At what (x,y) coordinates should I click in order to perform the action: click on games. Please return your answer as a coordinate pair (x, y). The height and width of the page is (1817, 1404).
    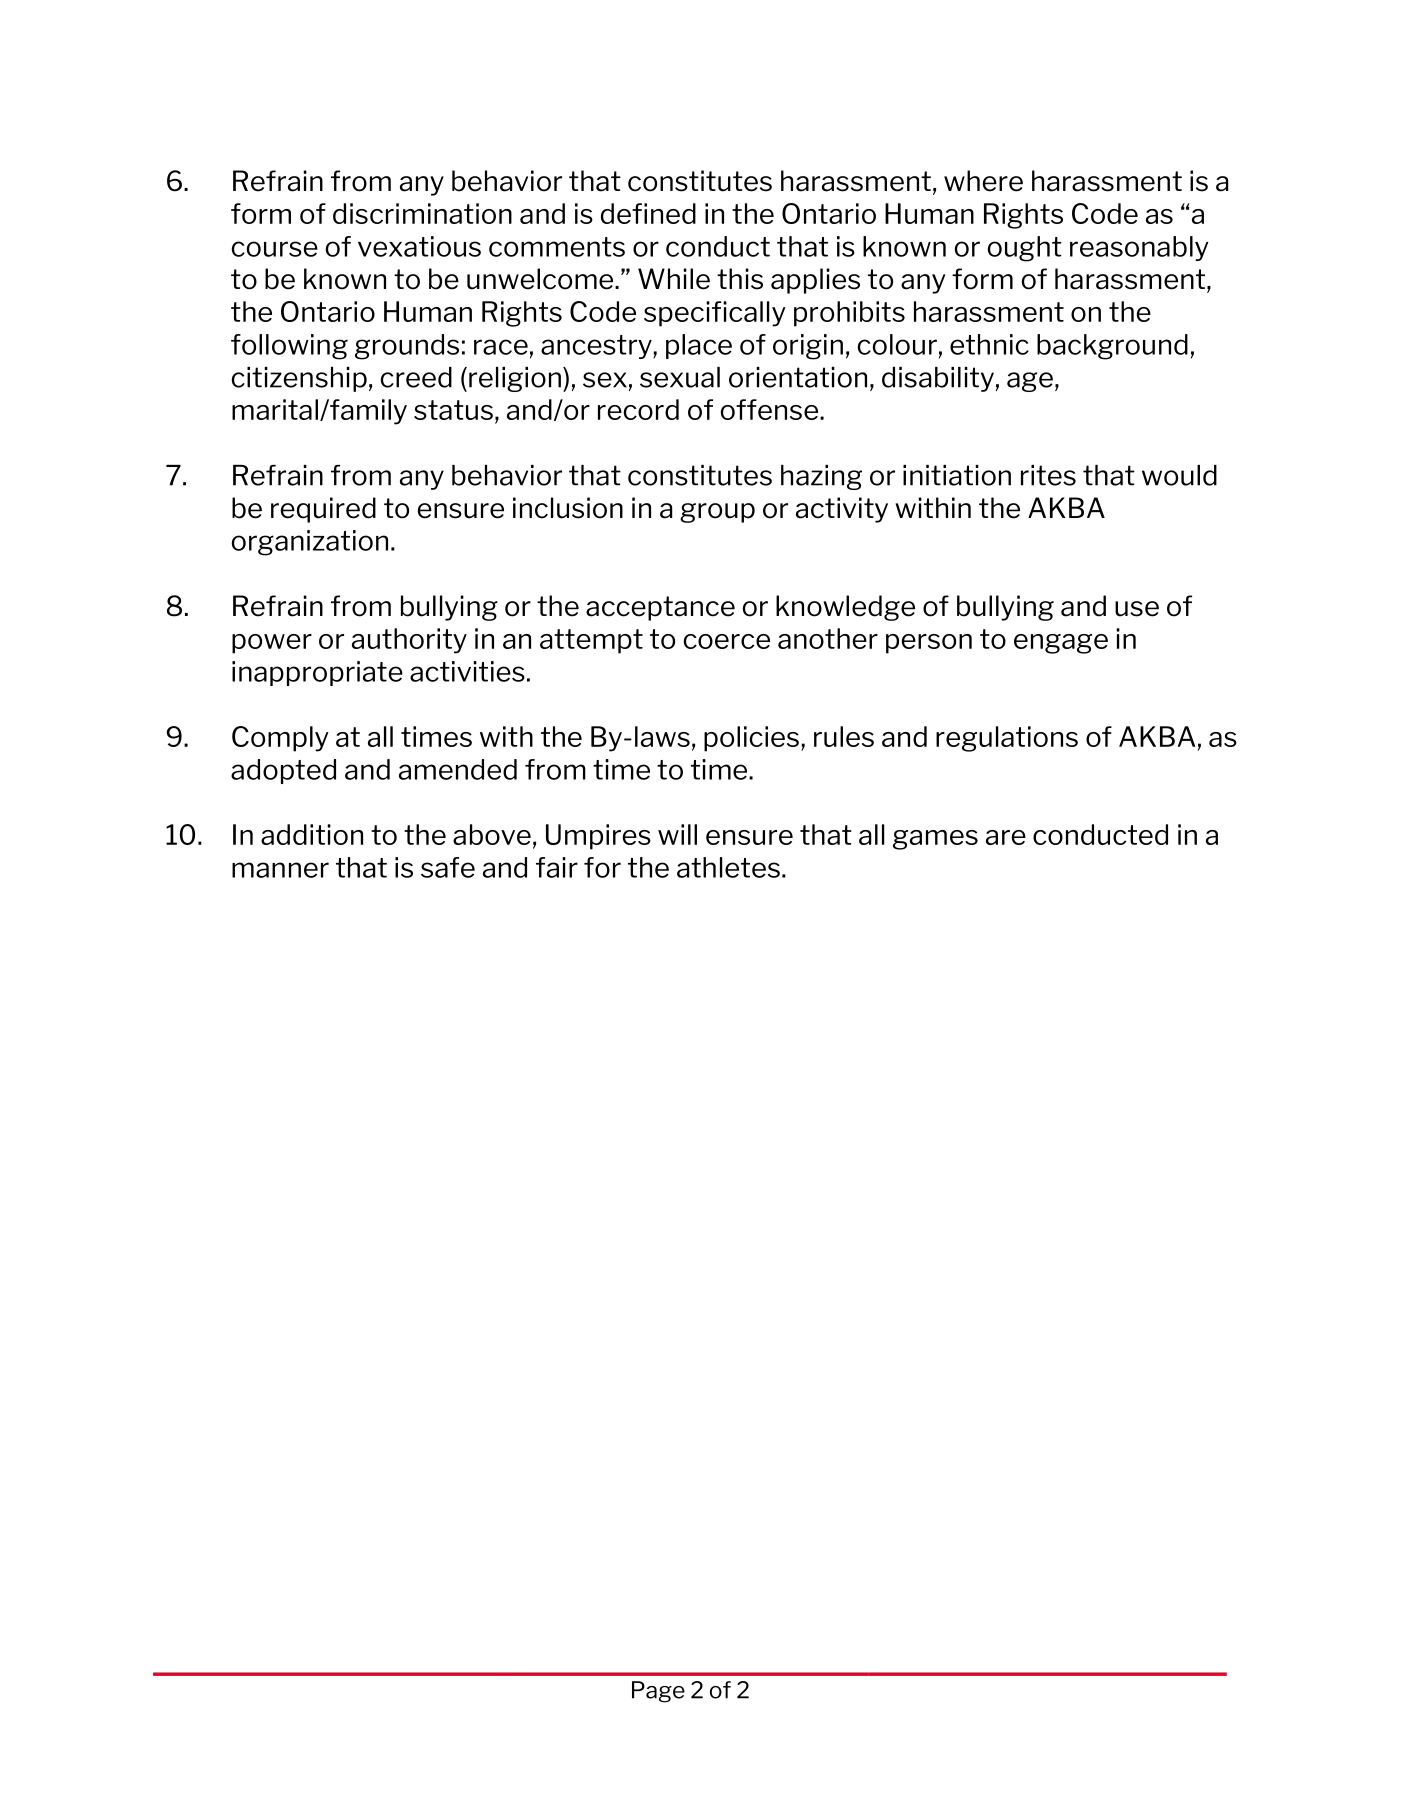
    Looking at the image, I should click on (935, 840).
